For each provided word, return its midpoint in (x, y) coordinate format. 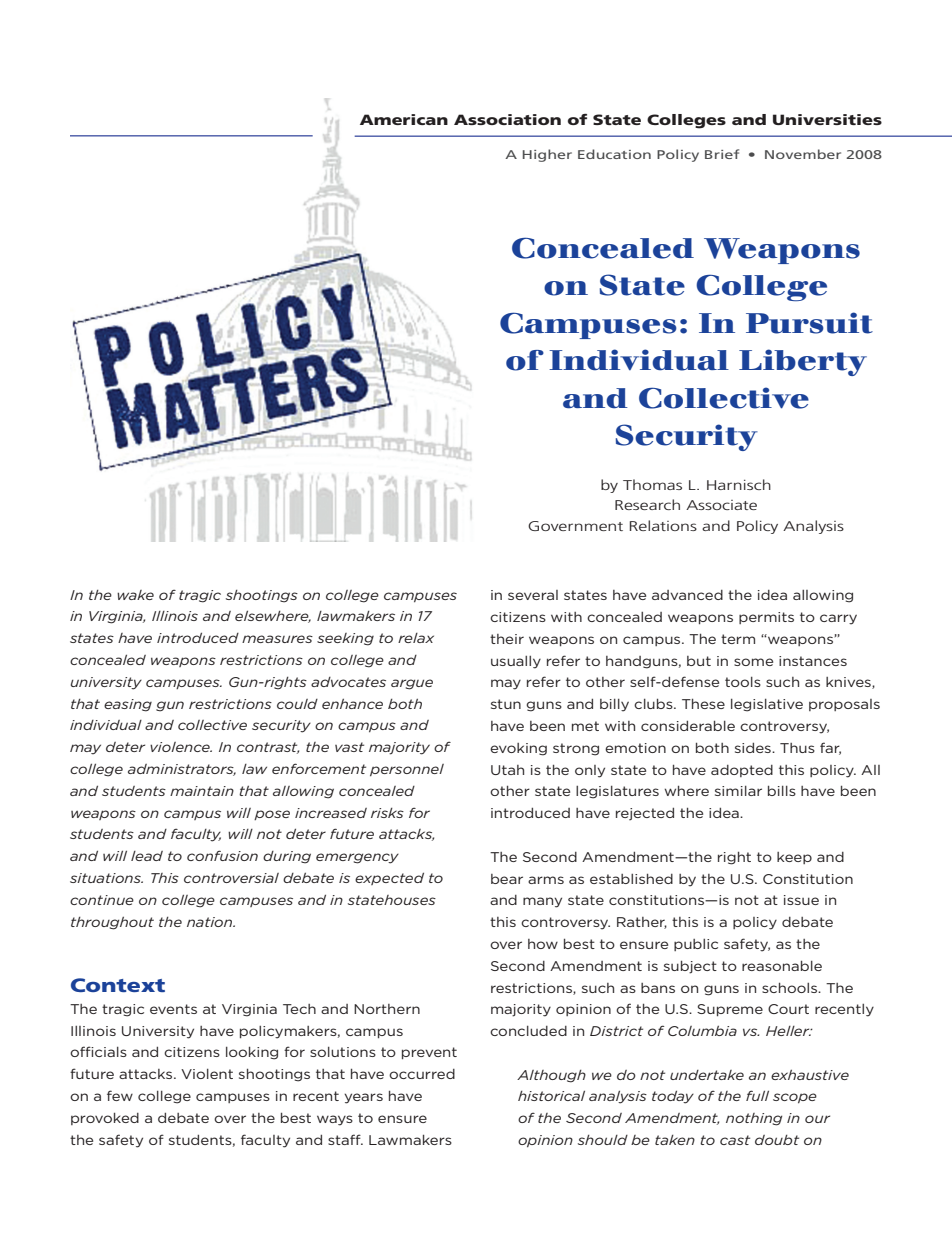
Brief (722, 154)
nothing (754, 1119)
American (404, 119)
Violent (207, 1074)
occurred (422, 1074)
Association (507, 119)
